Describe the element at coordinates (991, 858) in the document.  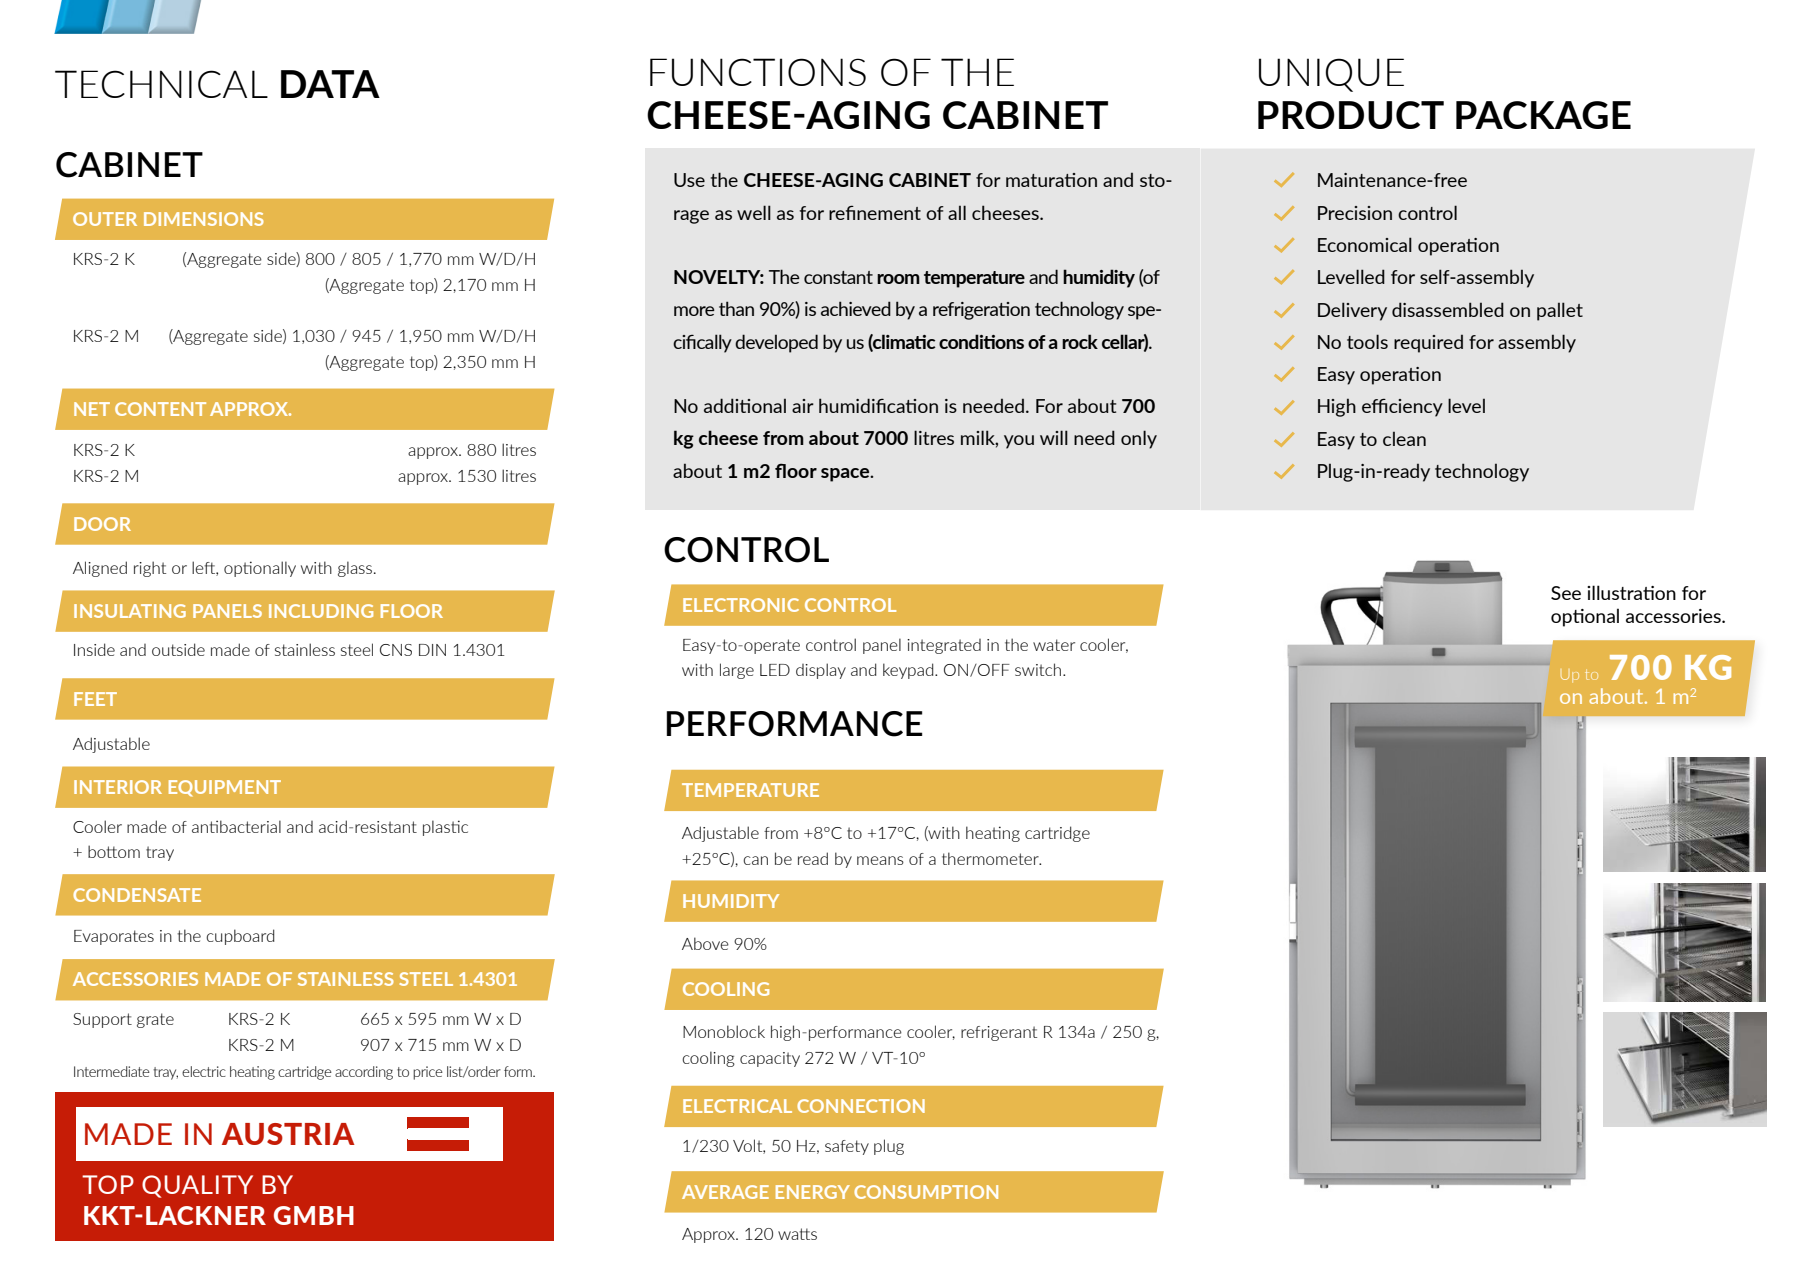
I see `thermometer` at that location.
